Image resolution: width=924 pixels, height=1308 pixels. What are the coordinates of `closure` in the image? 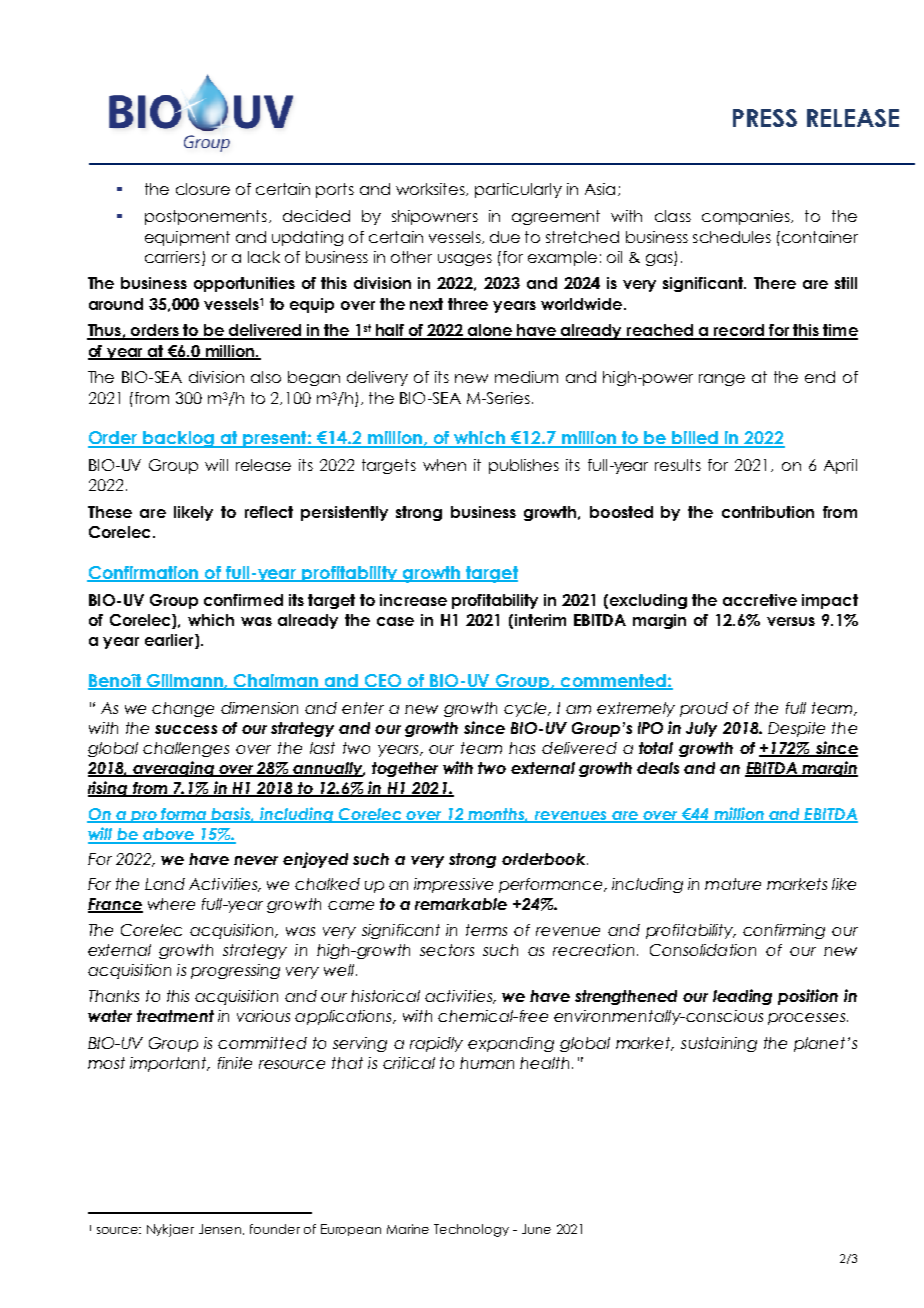 It's located at (203, 189).
